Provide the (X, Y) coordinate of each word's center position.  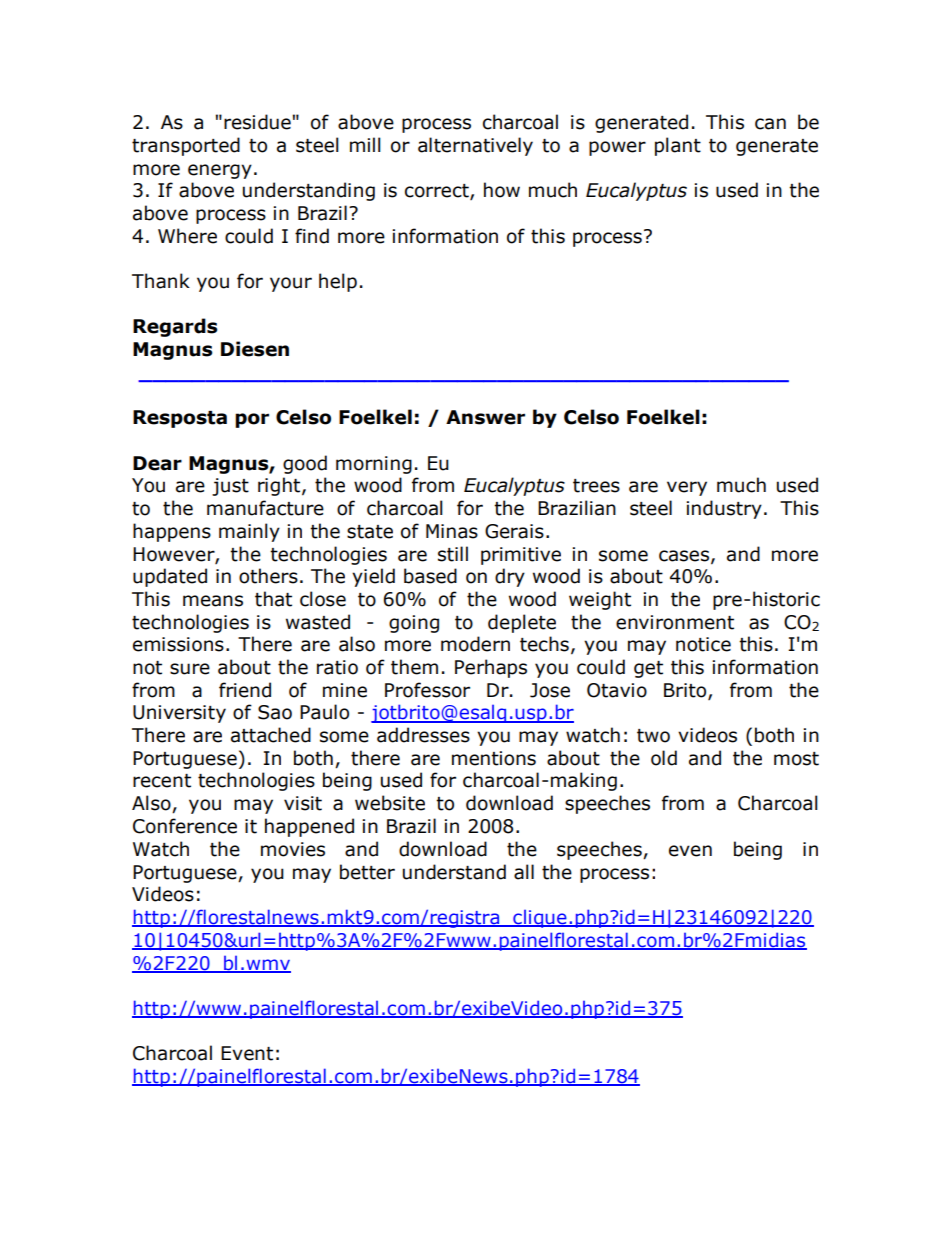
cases (685, 556)
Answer (485, 417)
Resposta (180, 419)
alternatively (475, 146)
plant (678, 146)
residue (258, 122)
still (453, 554)
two (653, 736)
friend (245, 690)
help (338, 282)
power (617, 148)
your (291, 284)
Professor (427, 690)
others (268, 576)
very (687, 488)
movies (293, 849)
